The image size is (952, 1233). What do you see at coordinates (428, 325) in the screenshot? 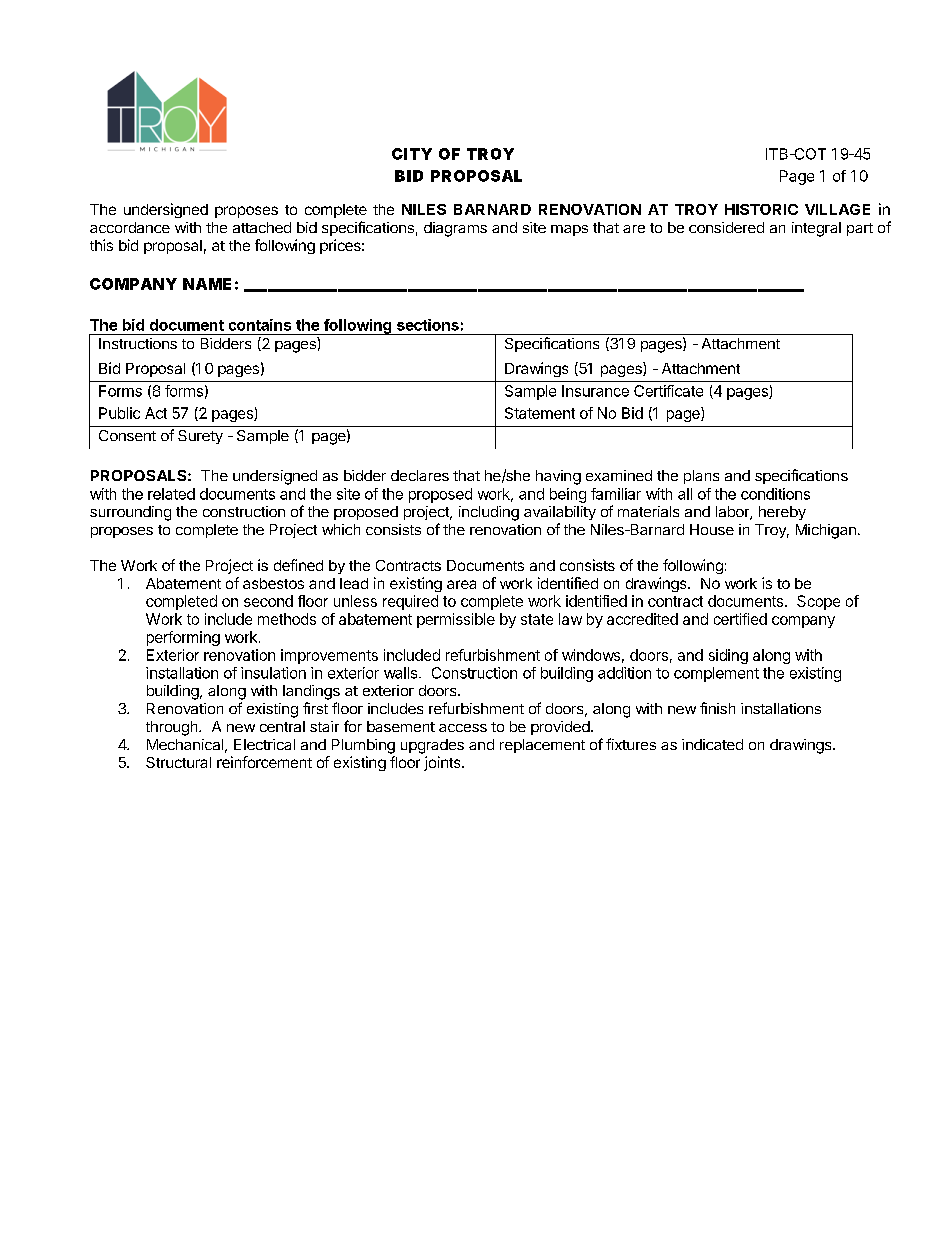
I see `sections` at bounding box center [428, 325].
